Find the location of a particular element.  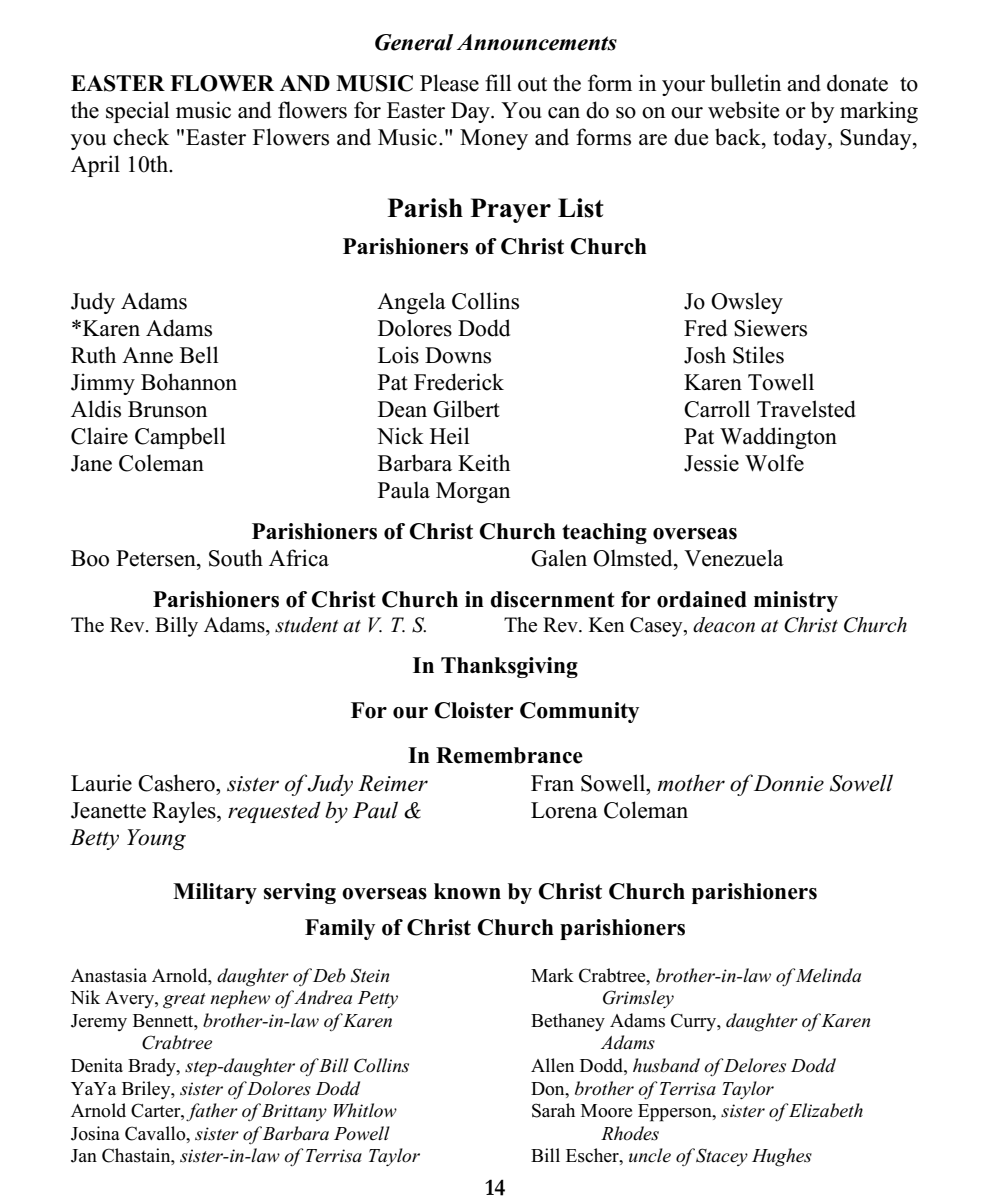

fill is located at coordinates (498, 82).
